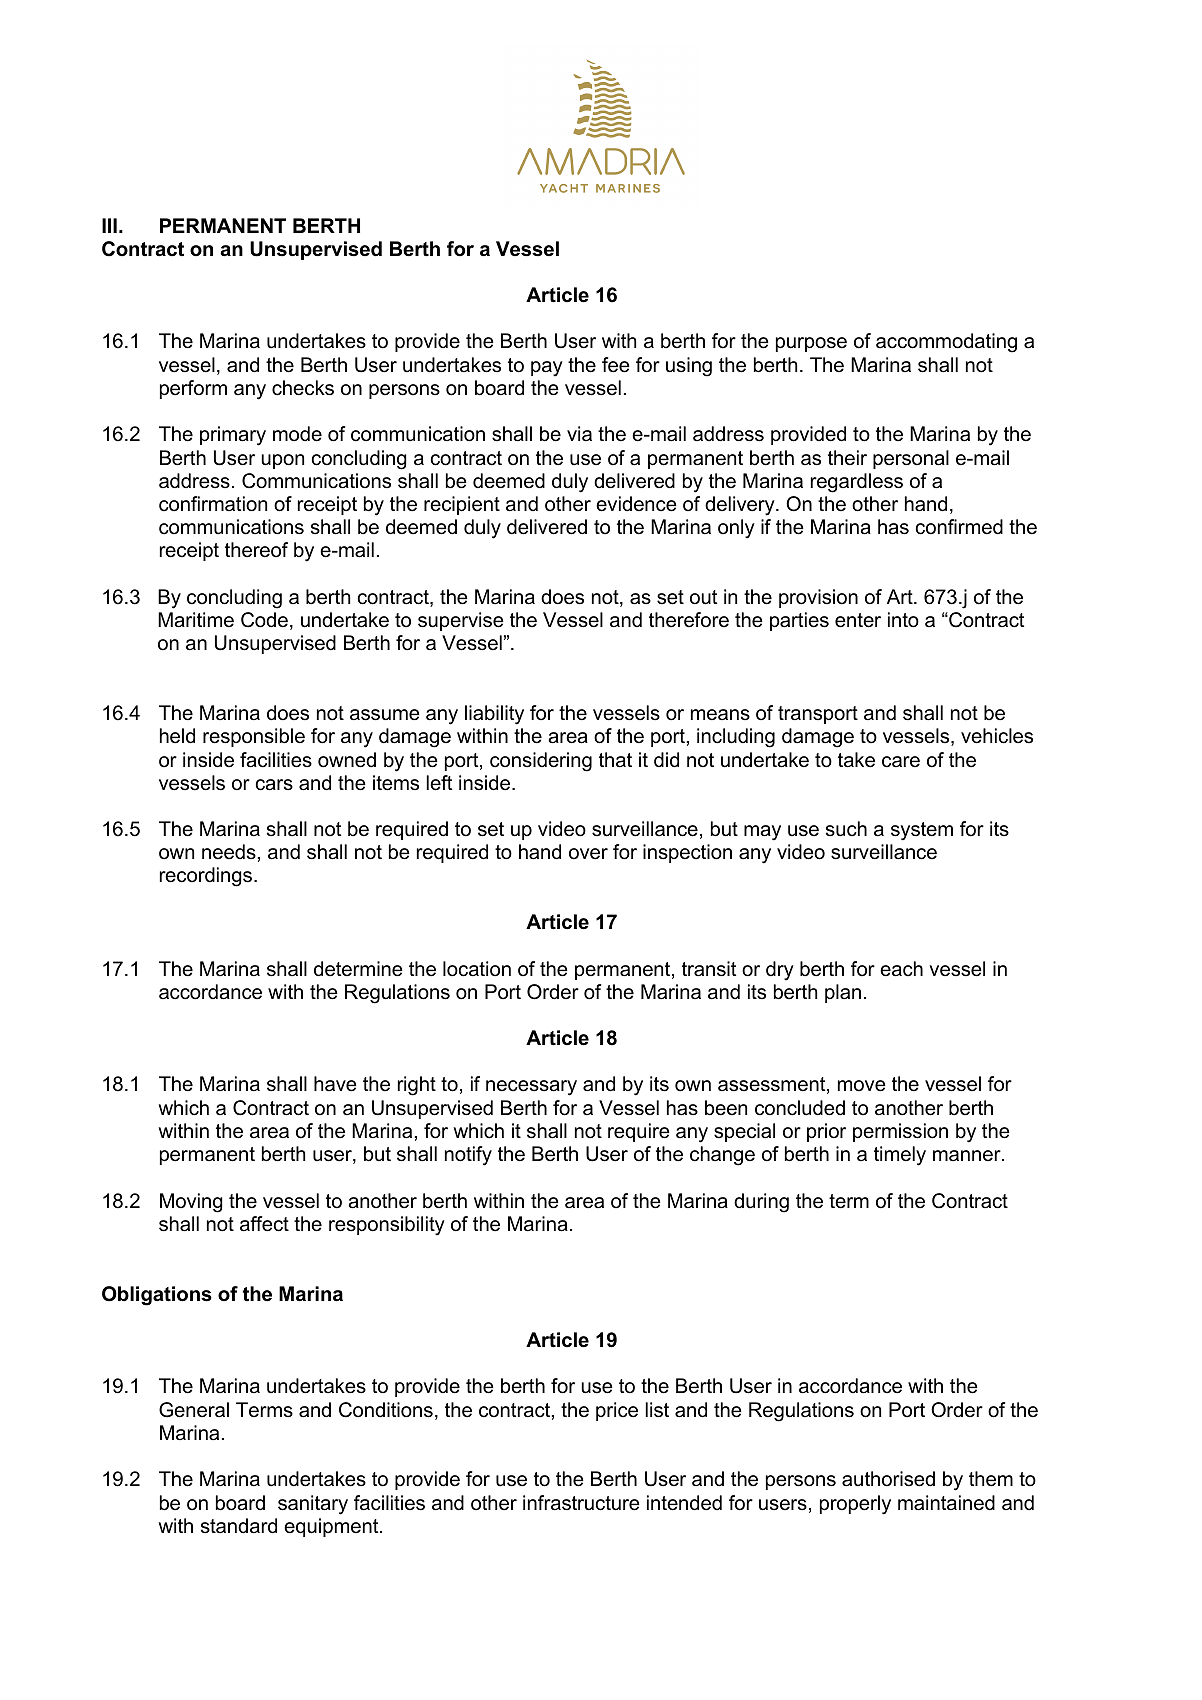 Image resolution: width=1202 pixels, height=1700 pixels. What do you see at coordinates (946, 343) in the screenshot?
I see `accommodating` at bounding box center [946, 343].
